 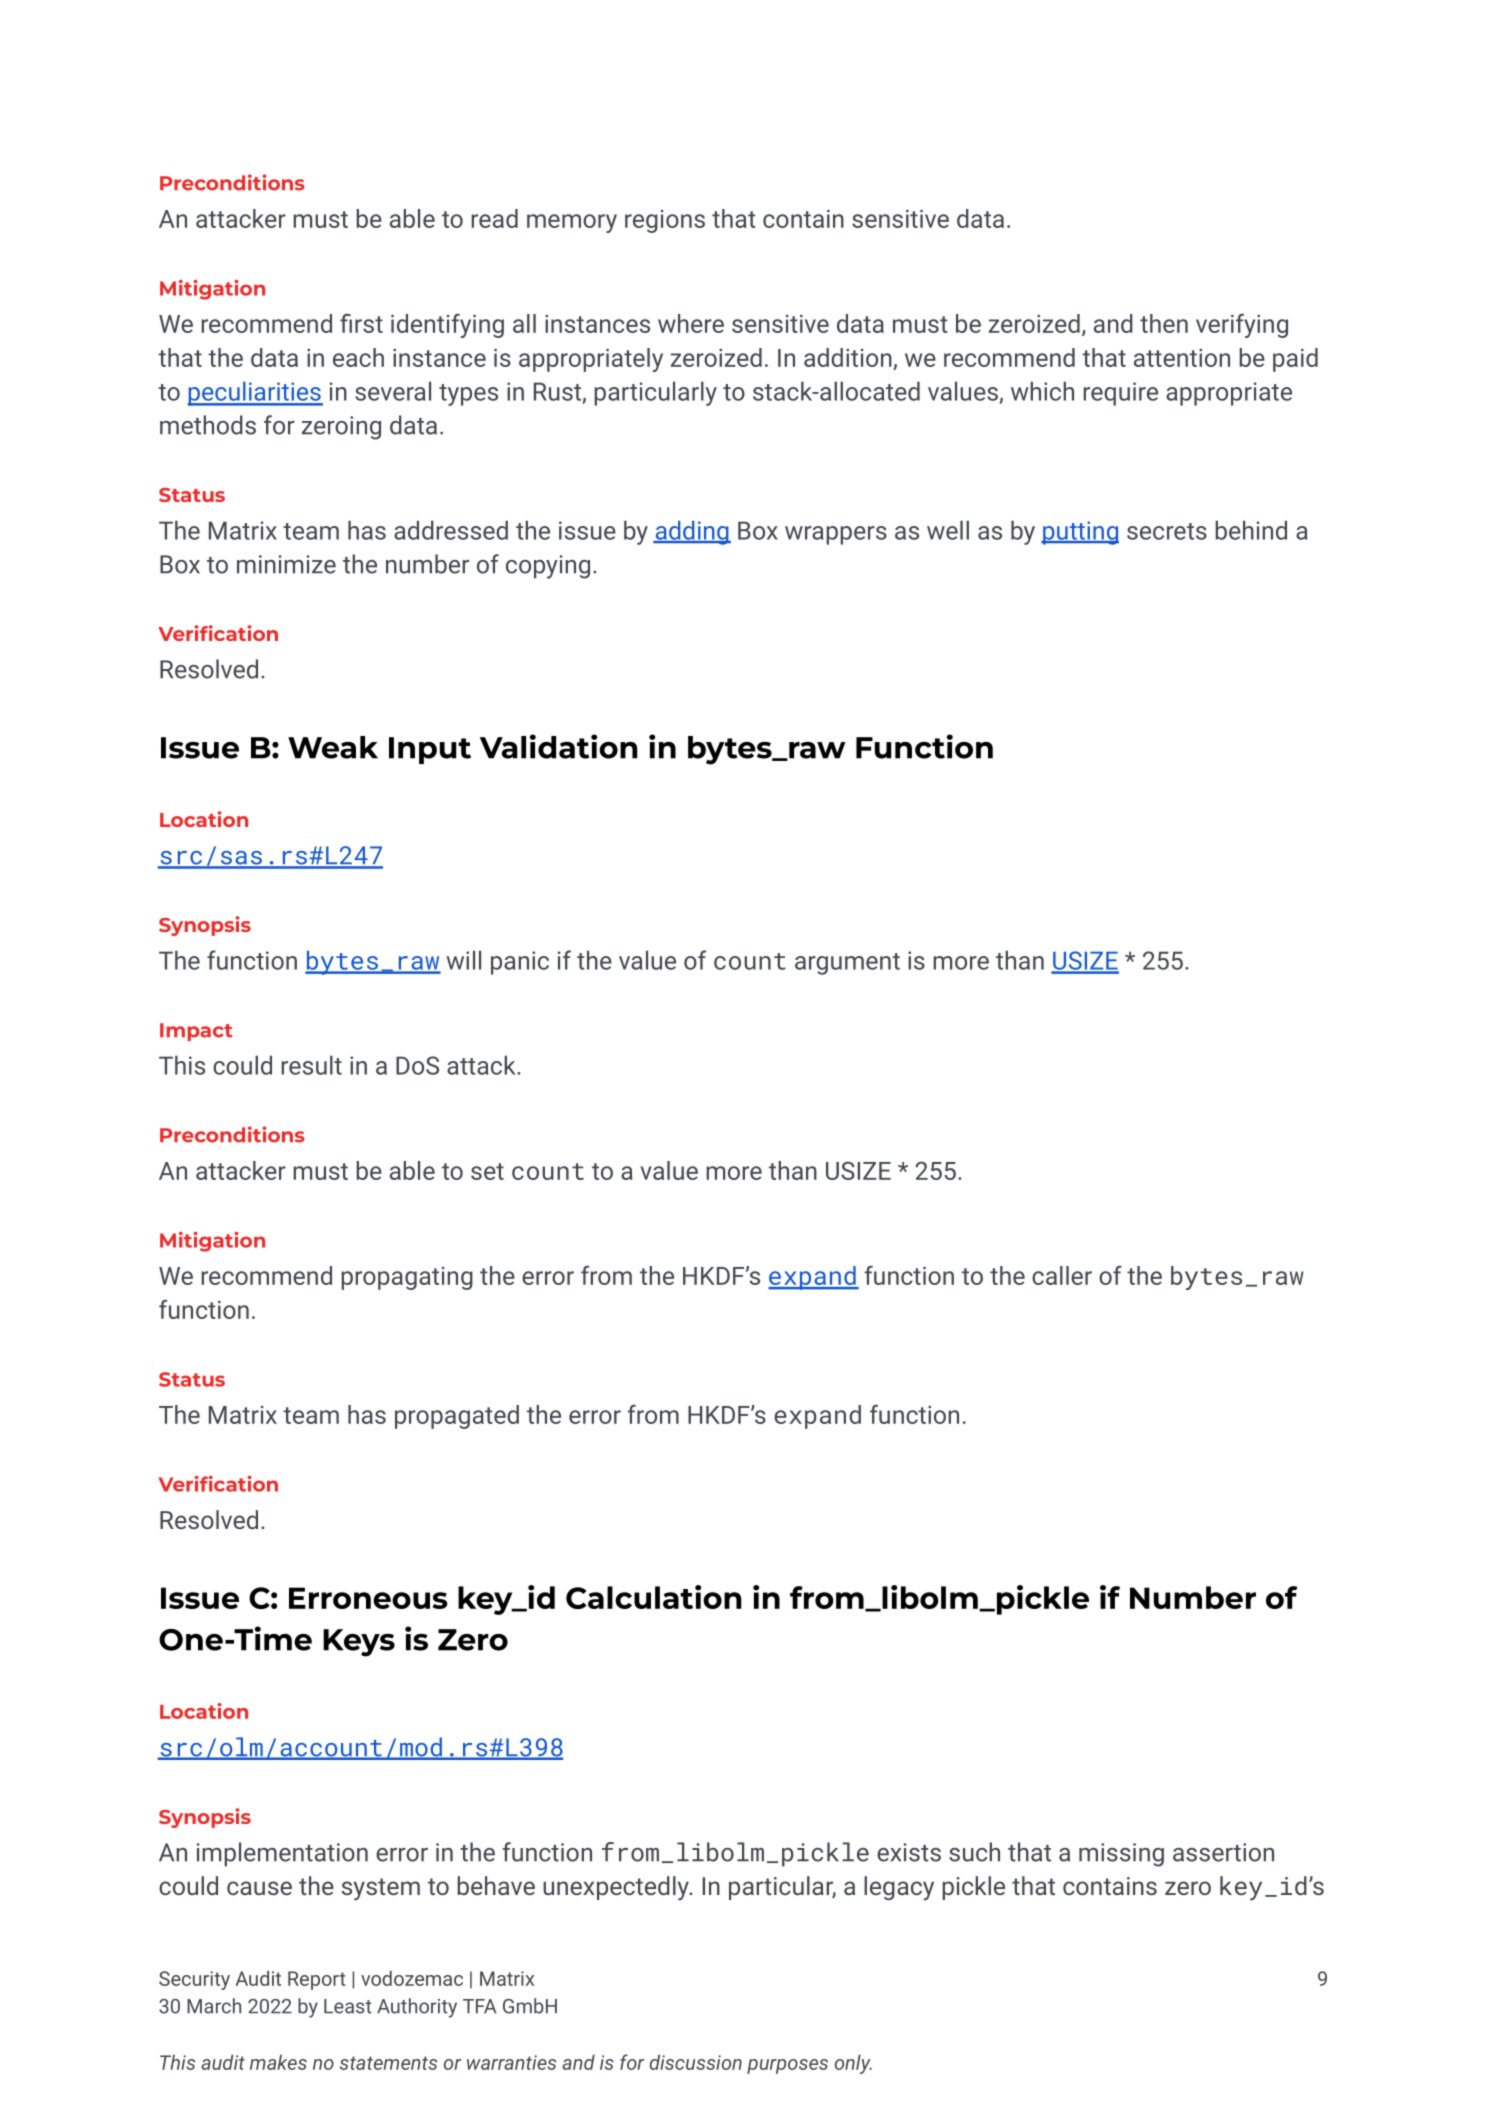 I want to click on then, so click(x=1164, y=323).
